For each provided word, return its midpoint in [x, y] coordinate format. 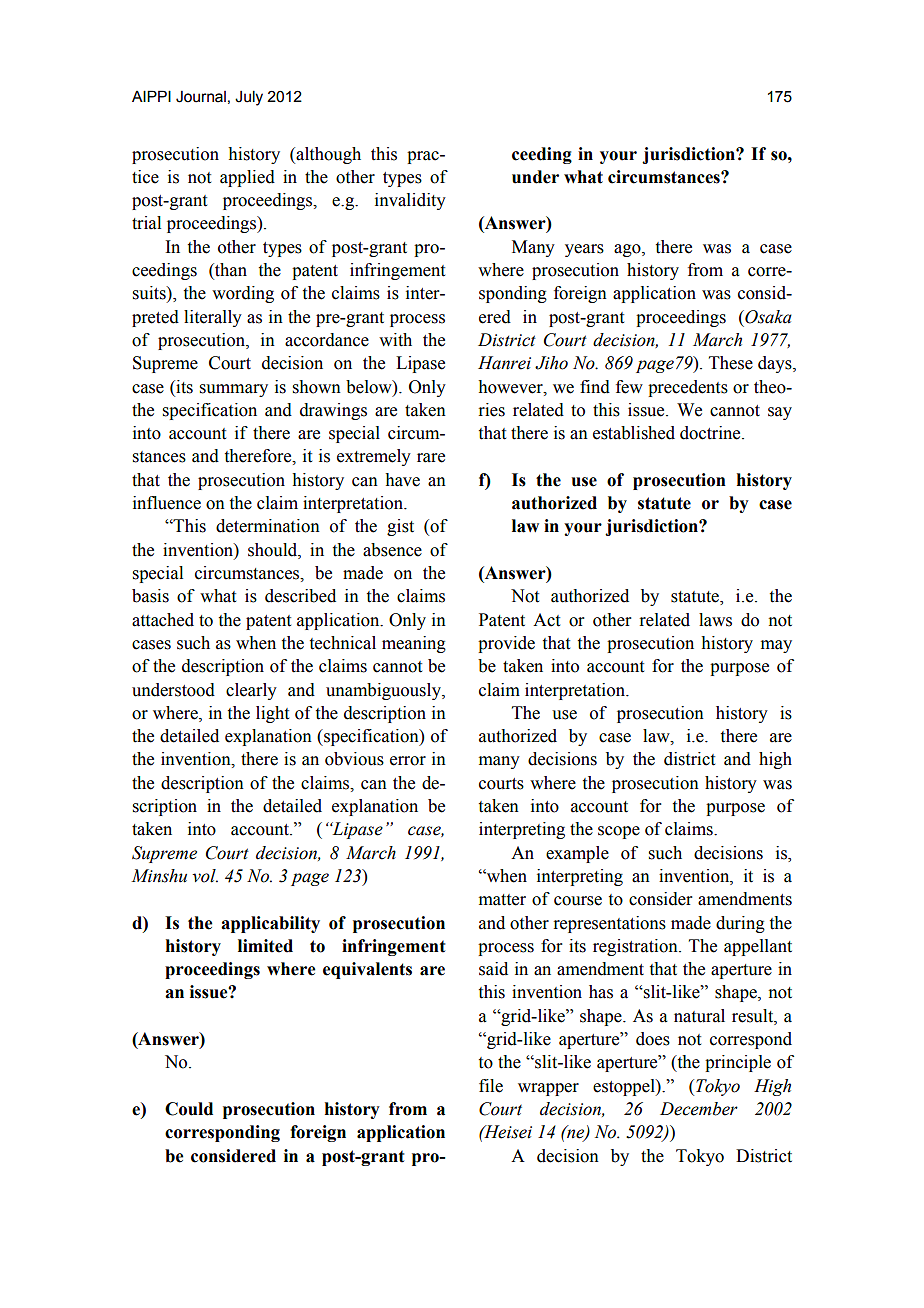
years [584, 250]
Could [189, 1109]
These [731, 363]
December [699, 1109]
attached [163, 620]
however [511, 387]
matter [502, 900]
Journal [201, 97]
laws [715, 620]
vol [205, 876]
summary [234, 390]
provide [506, 644]
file [491, 1086]
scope [619, 832]
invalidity [410, 201]
